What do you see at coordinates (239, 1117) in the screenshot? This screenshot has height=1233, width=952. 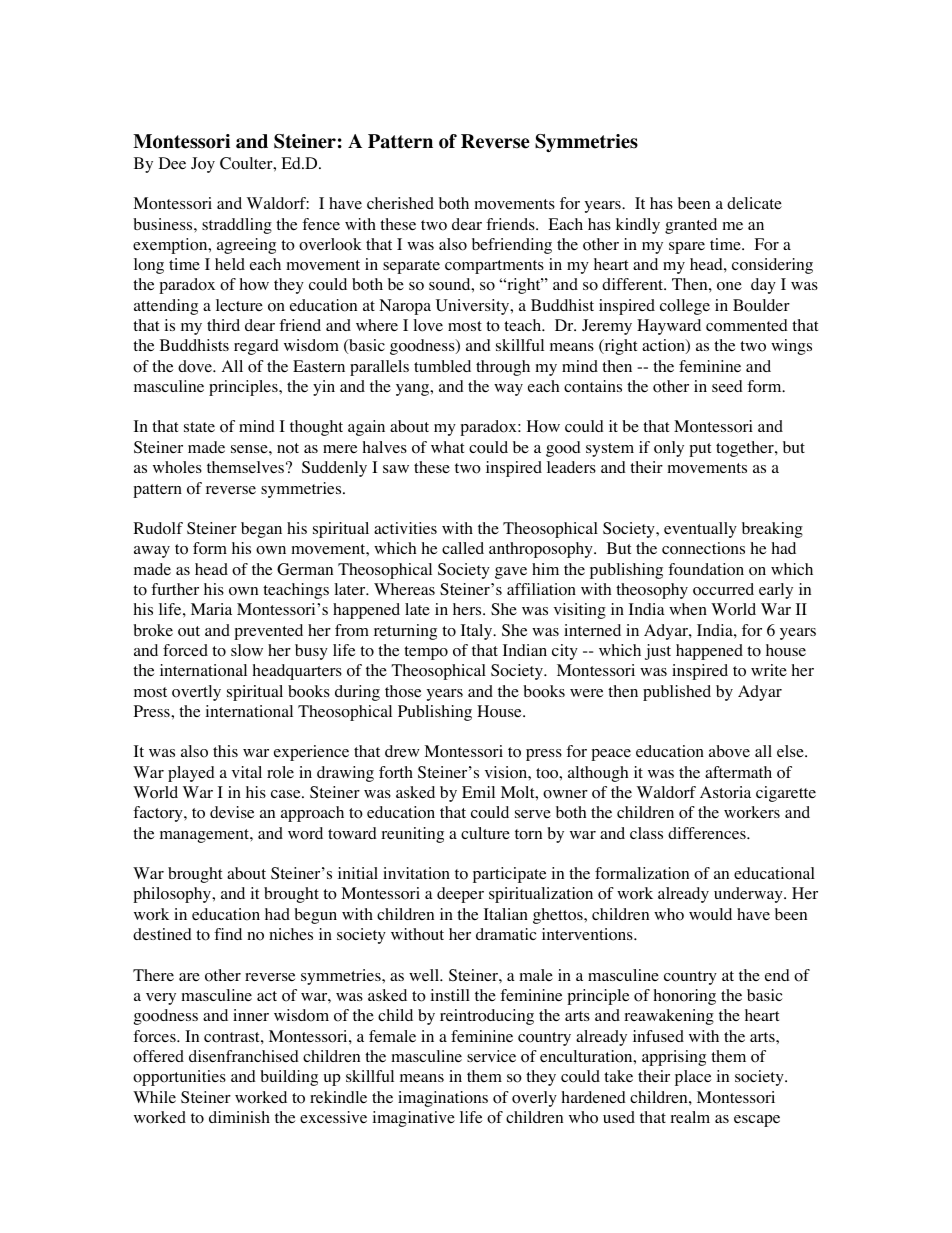 I see `diminish` at bounding box center [239, 1117].
